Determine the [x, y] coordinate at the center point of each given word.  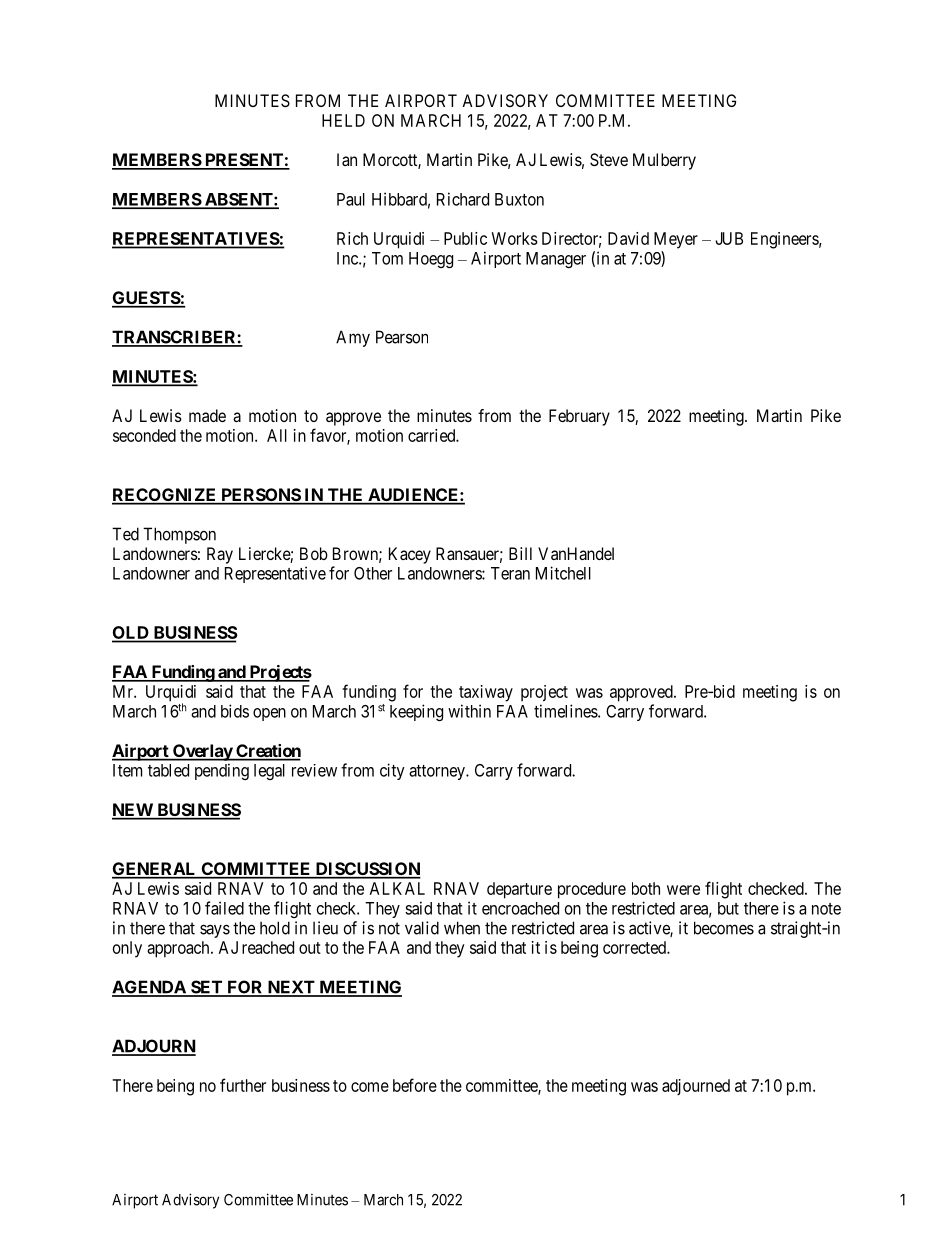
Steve [609, 159]
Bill [520, 553]
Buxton [519, 199]
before [415, 1085]
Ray [220, 555]
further [243, 1085]
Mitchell [563, 573]
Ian [347, 159]
